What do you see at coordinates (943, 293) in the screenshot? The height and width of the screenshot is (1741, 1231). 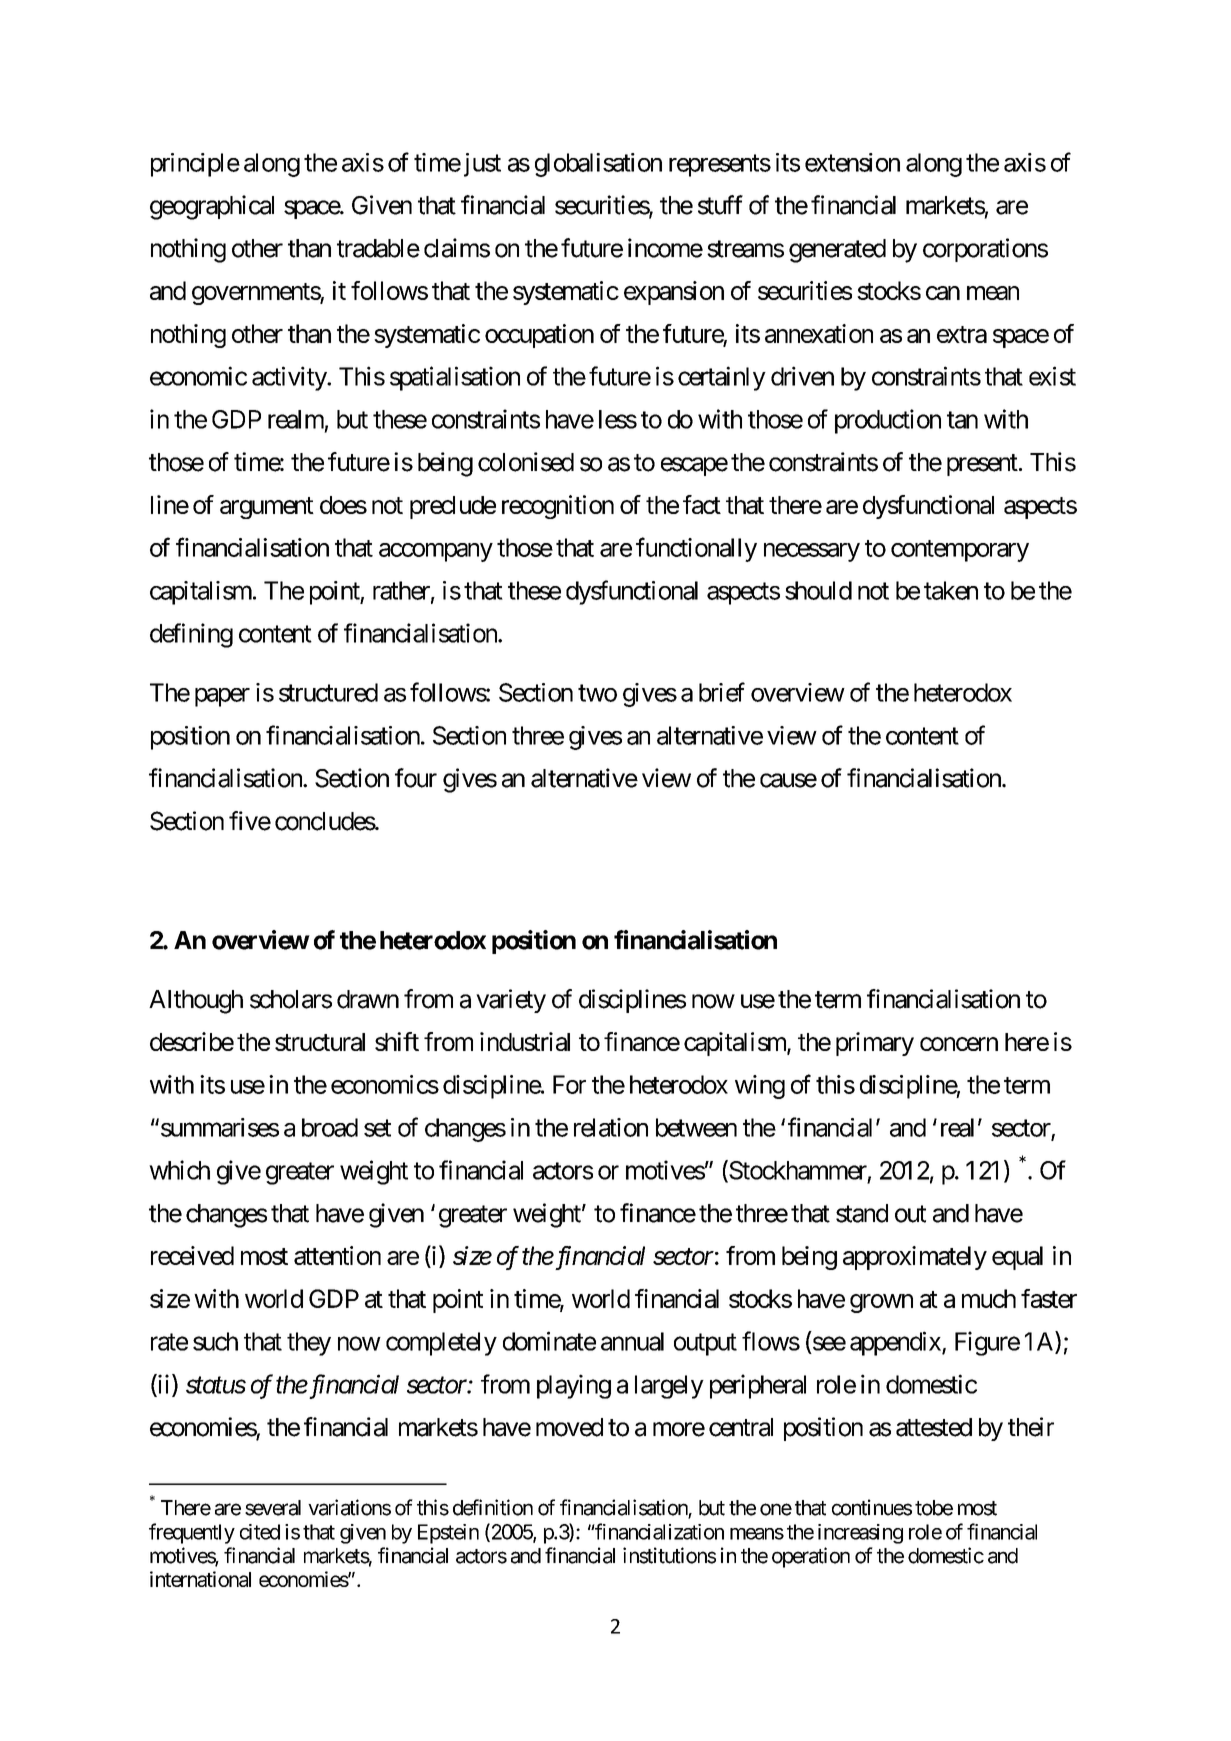 I see `can` at bounding box center [943, 293].
